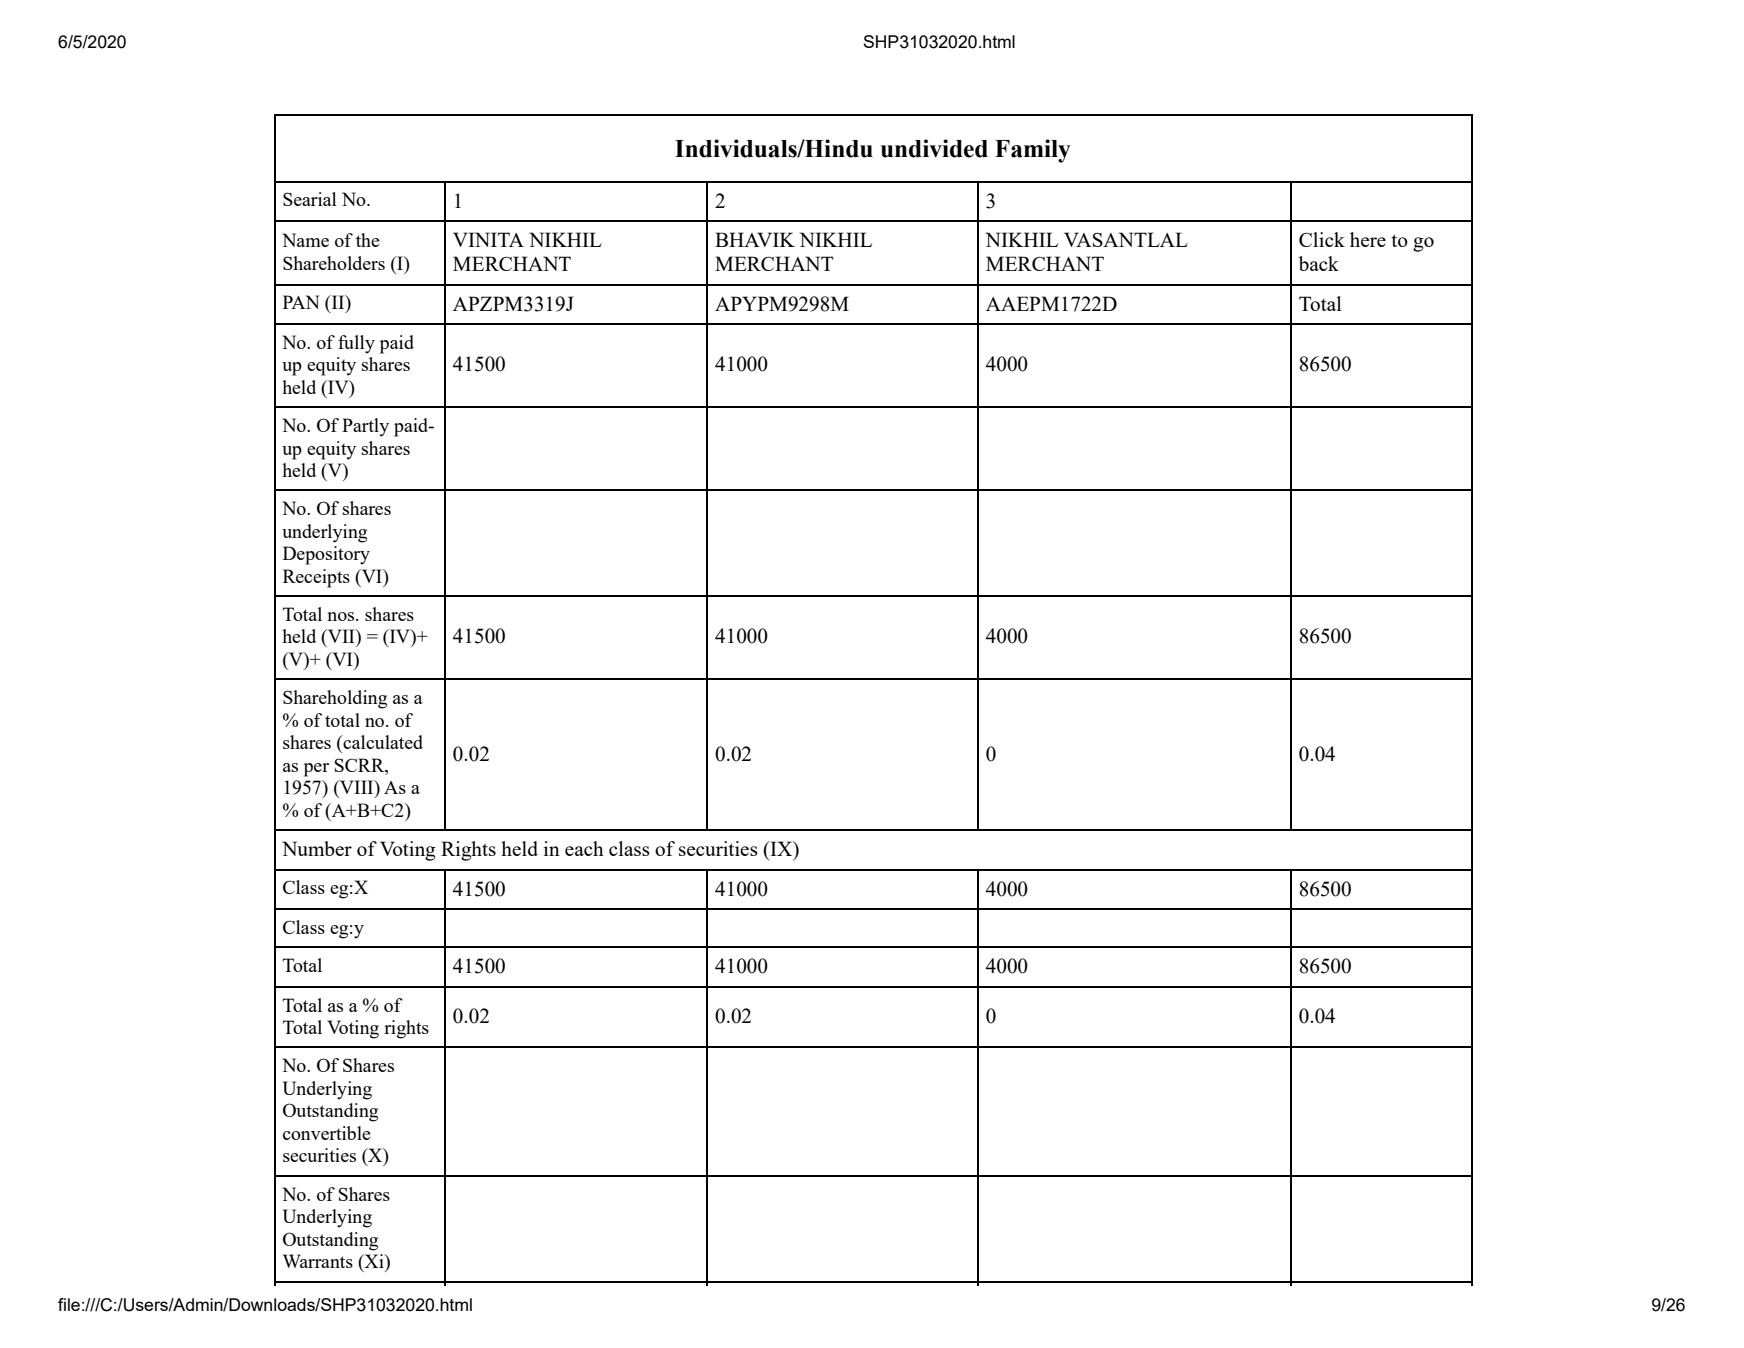 This screenshot has width=1744, height=1348. What do you see at coordinates (327, 1133) in the screenshot?
I see `convertible` at bounding box center [327, 1133].
